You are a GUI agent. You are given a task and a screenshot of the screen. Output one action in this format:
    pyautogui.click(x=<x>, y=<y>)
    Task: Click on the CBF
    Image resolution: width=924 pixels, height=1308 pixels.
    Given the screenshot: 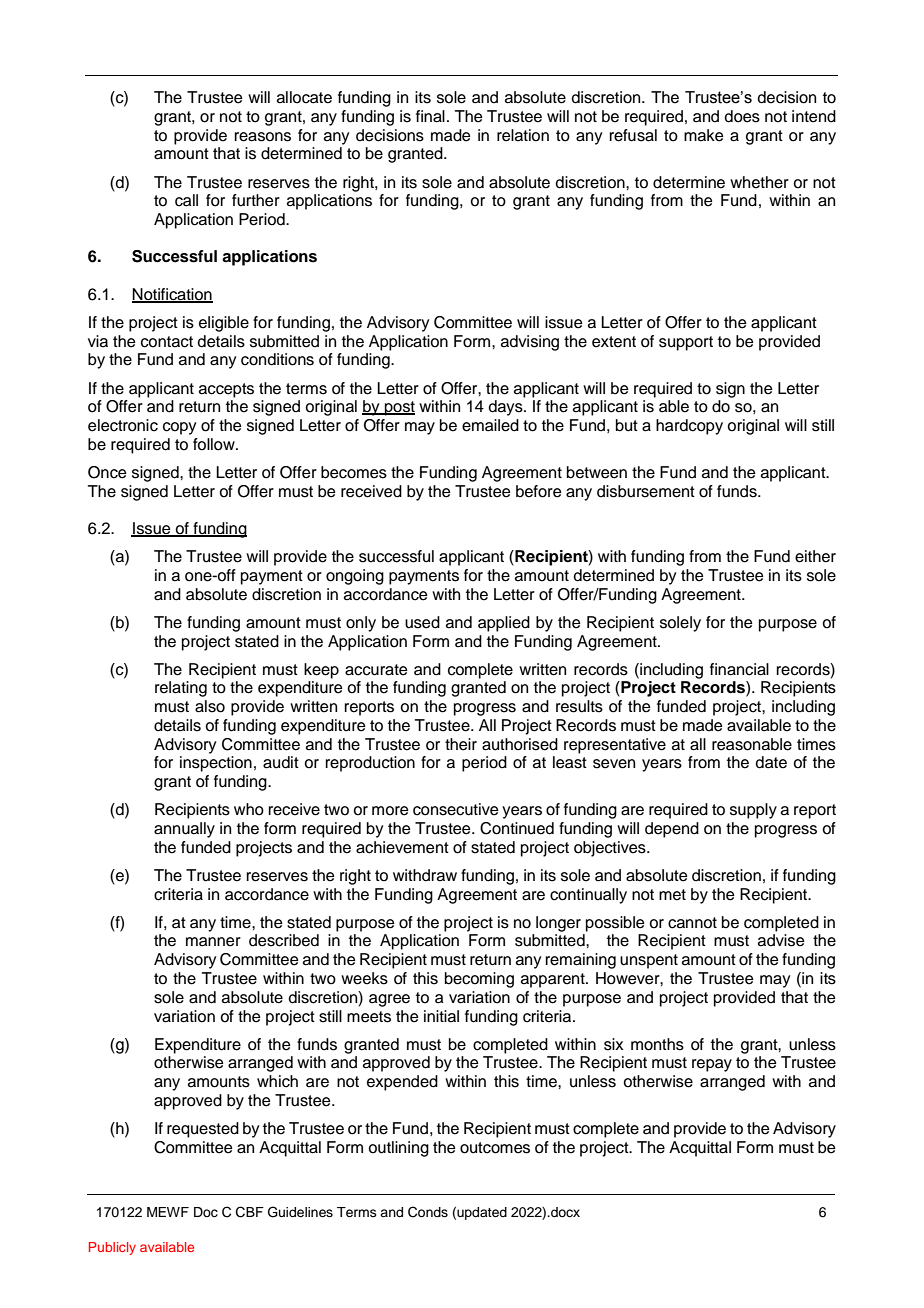 What is the action you would take?
    pyautogui.click(x=250, y=1212)
